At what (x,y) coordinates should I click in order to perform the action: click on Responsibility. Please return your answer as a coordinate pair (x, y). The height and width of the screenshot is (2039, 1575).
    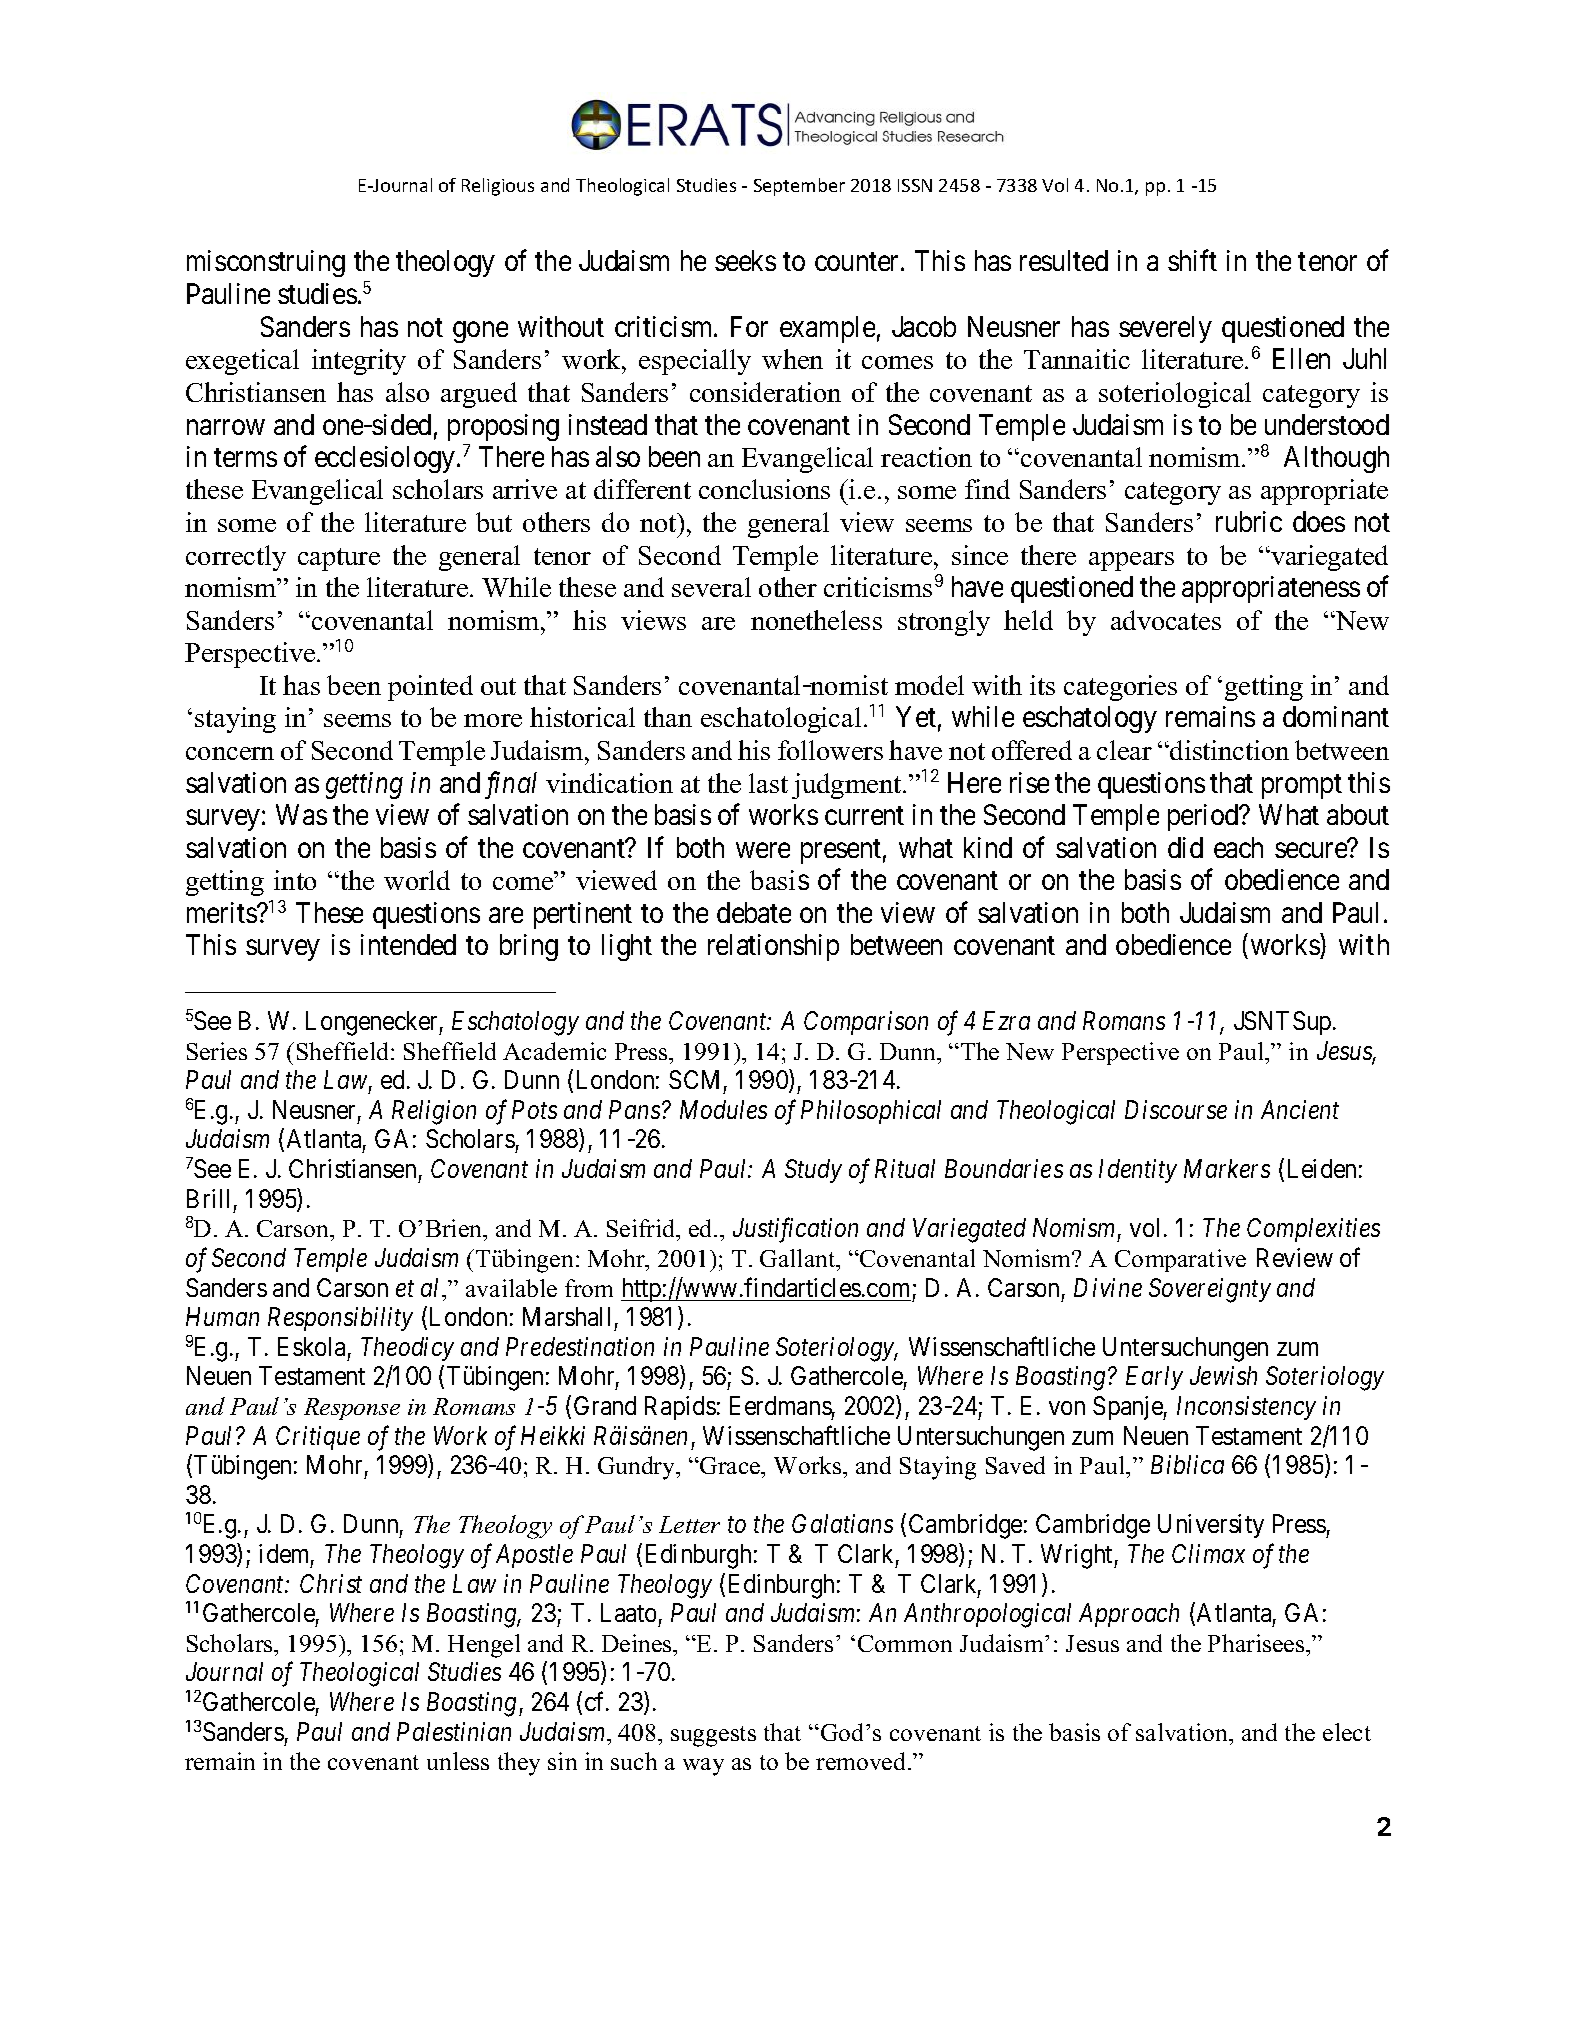
    Looking at the image, I should click on (340, 1319).
